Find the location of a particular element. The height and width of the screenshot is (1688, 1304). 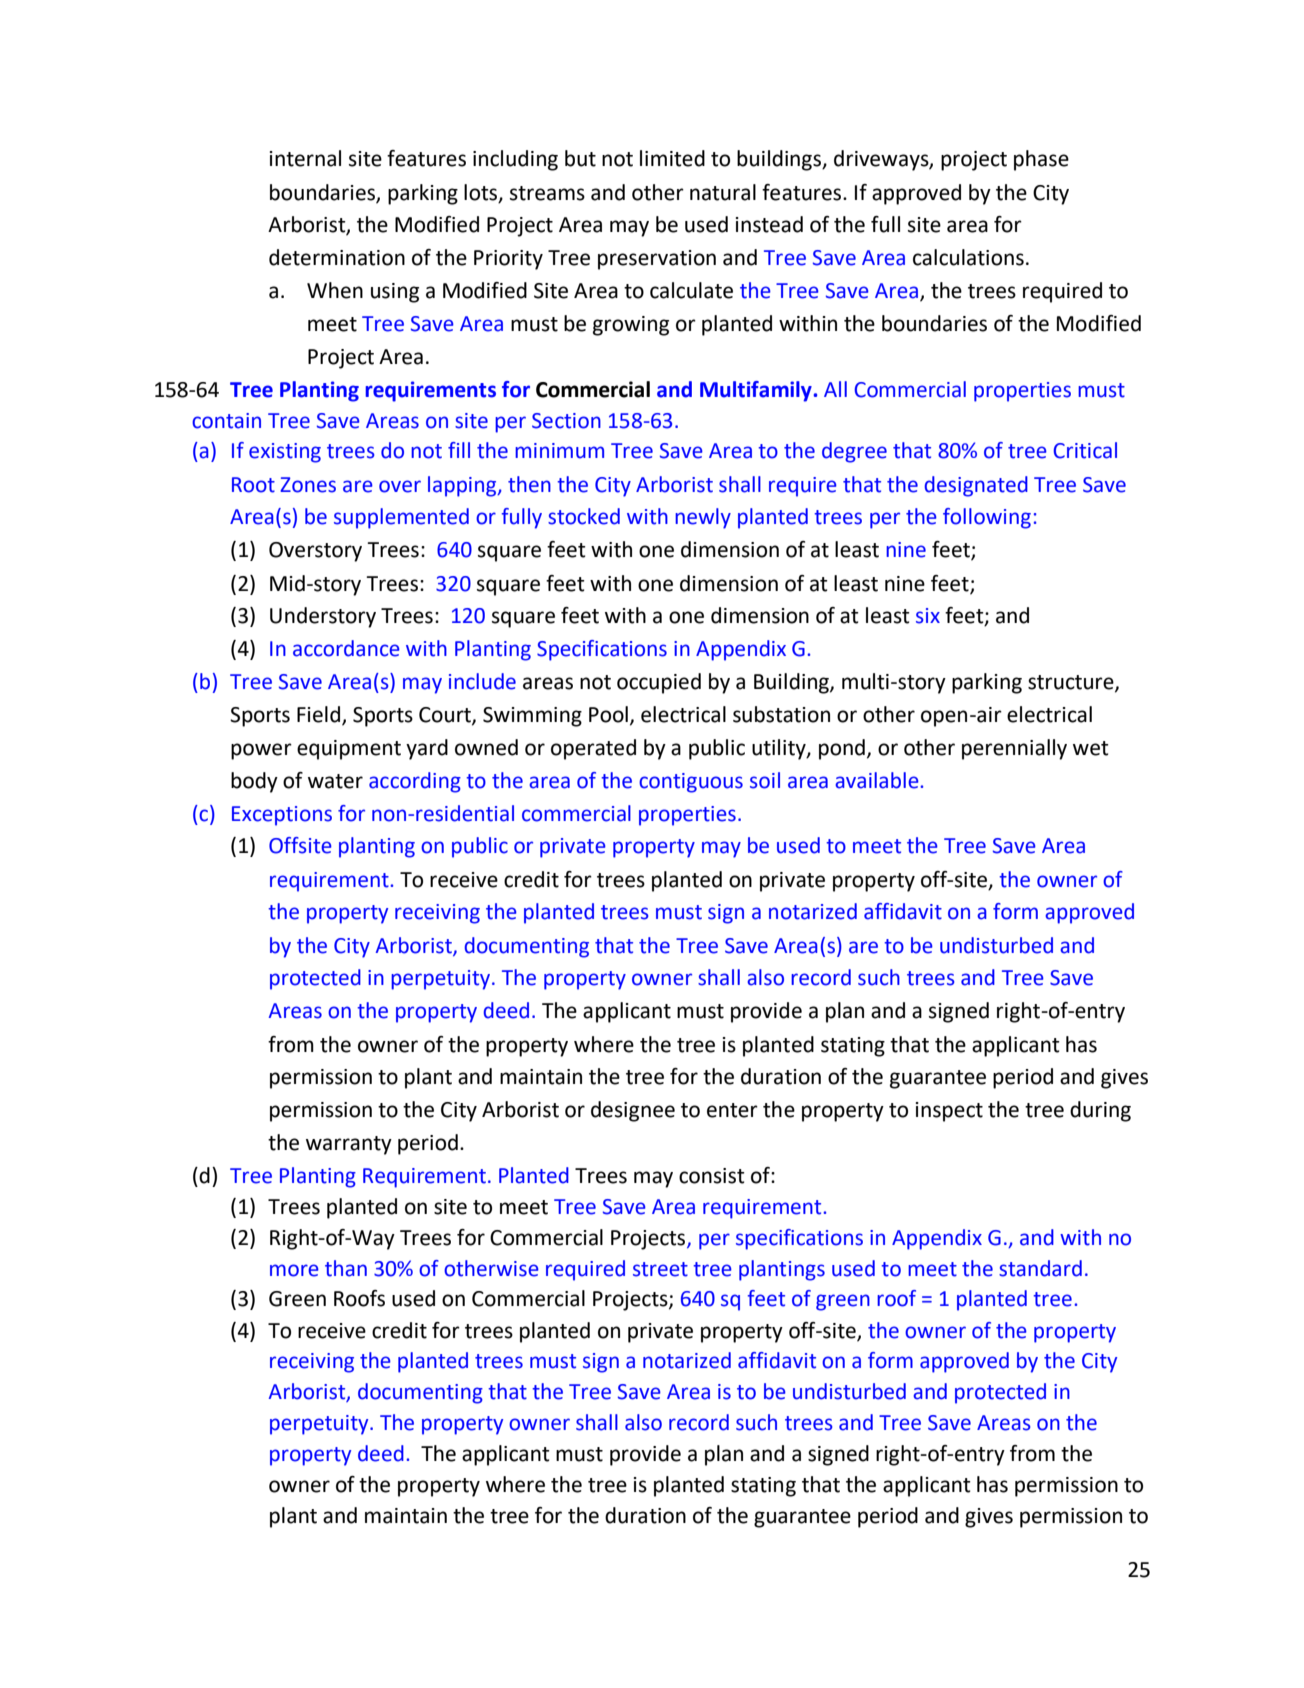

available is located at coordinates (878, 780).
